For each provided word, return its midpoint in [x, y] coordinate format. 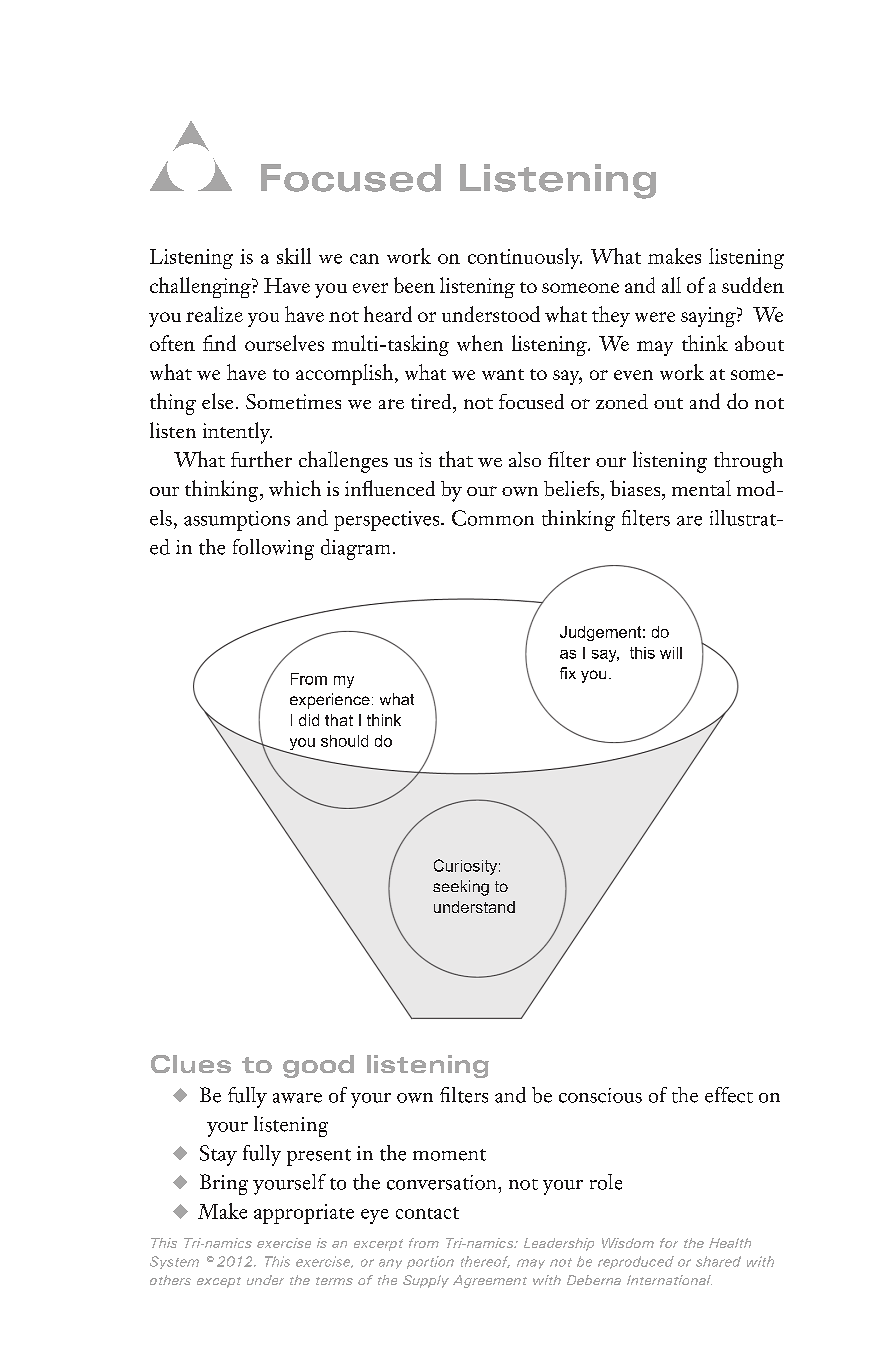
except [219, 1282]
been [414, 285]
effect [729, 1095]
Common [493, 518]
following [273, 549]
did [309, 720]
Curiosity [465, 867]
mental [701, 488]
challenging [201, 287]
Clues [191, 1064]
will [671, 653]
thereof [485, 1262]
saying [709, 317]
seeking [461, 888]
